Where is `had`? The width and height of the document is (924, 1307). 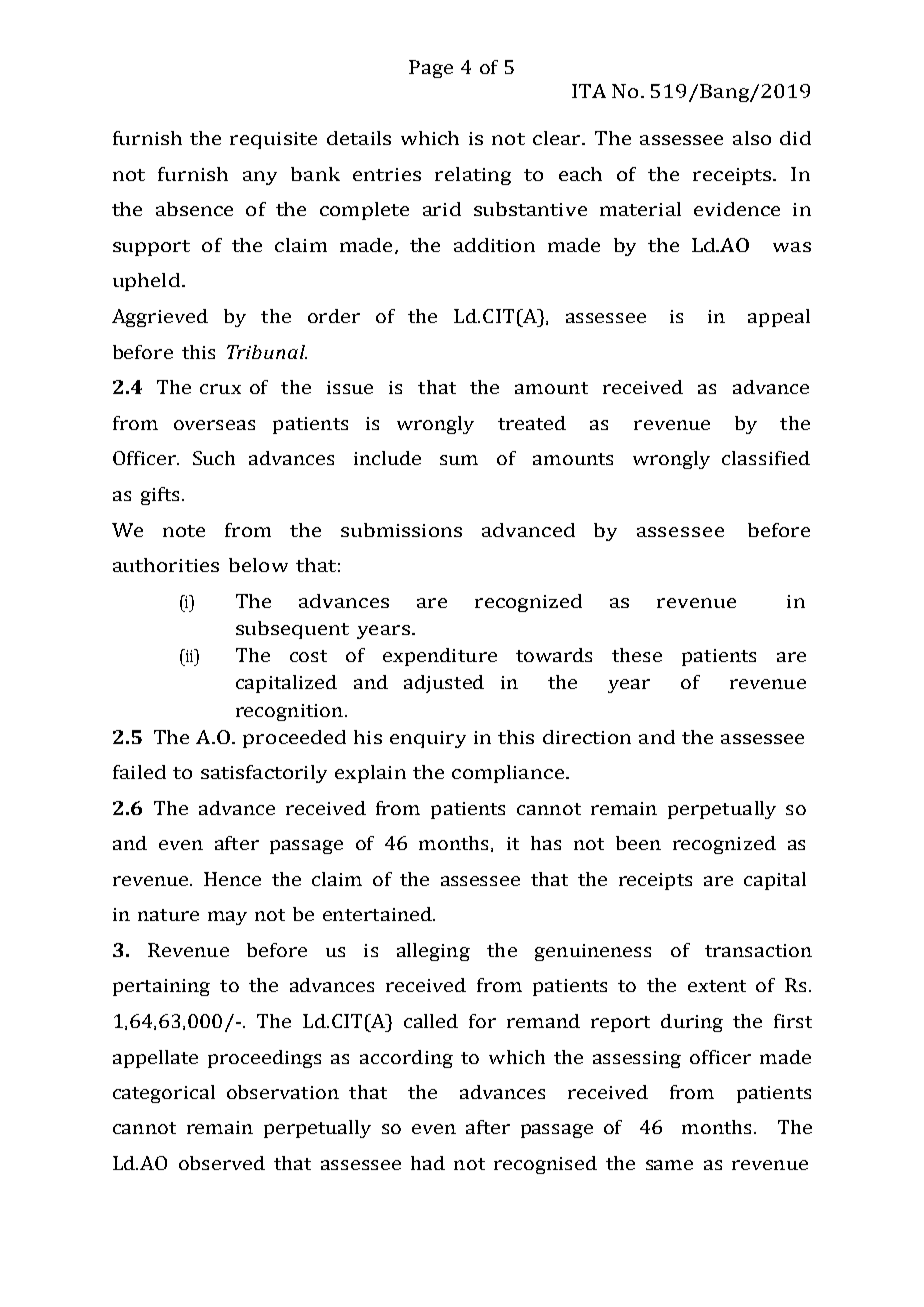 had is located at coordinates (428, 1163).
